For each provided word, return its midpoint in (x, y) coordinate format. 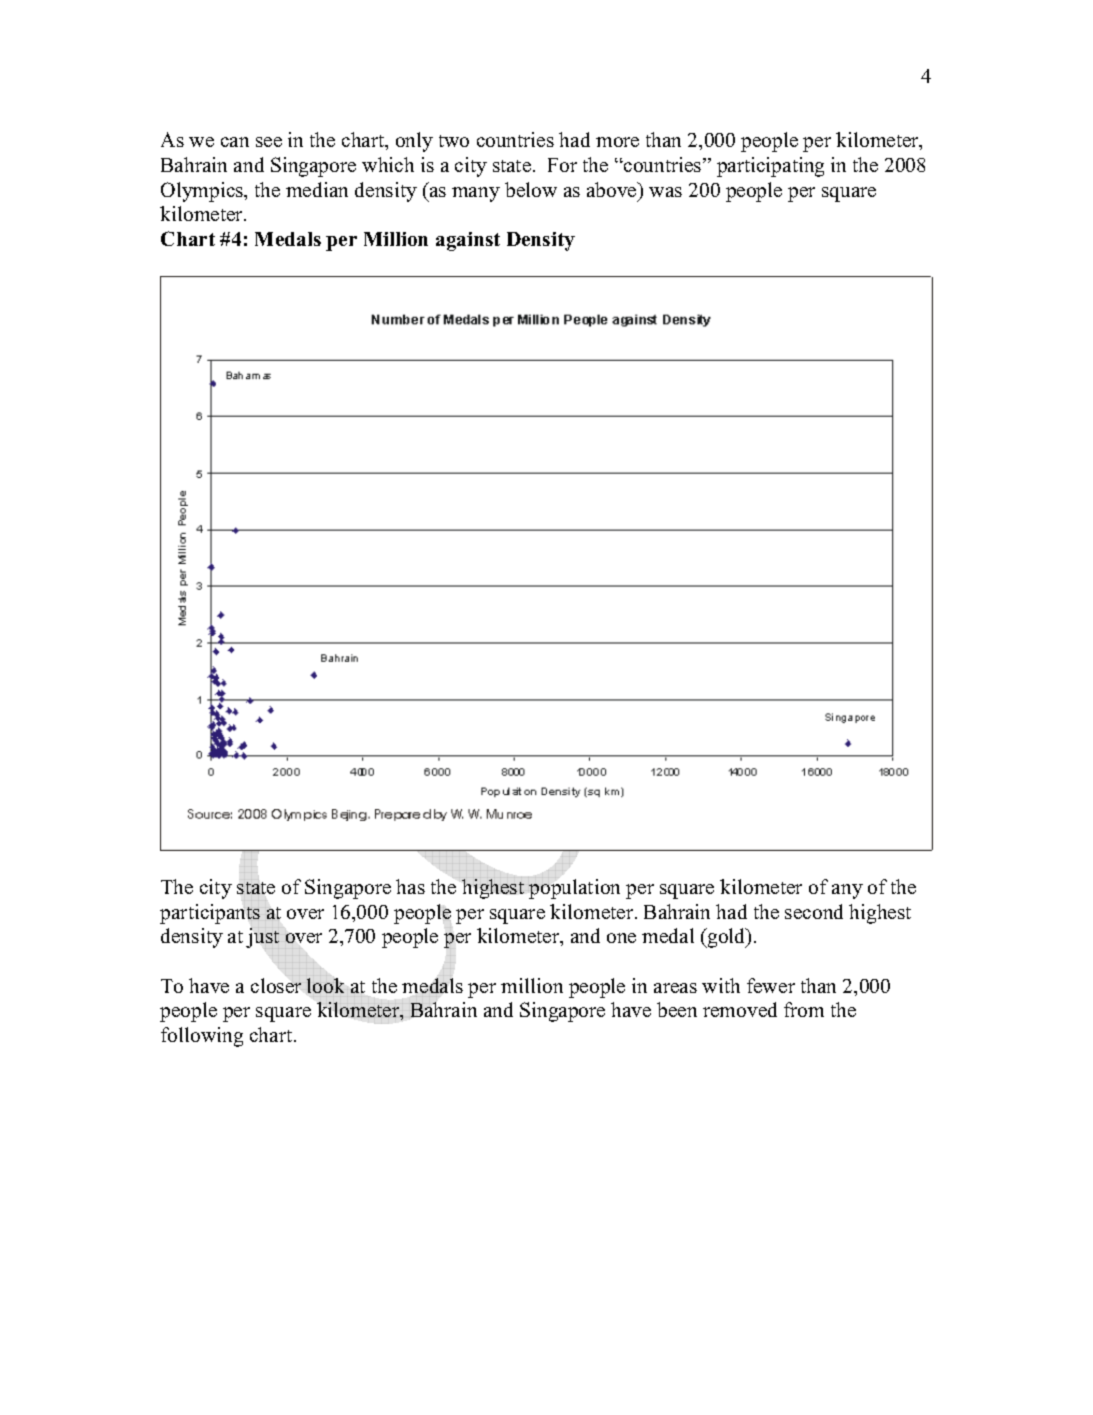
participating (770, 167)
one (621, 938)
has (410, 886)
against (468, 241)
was (665, 192)
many (476, 194)
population (574, 888)
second (814, 911)
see (269, 142)
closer (276, 985)
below (531, 189)
